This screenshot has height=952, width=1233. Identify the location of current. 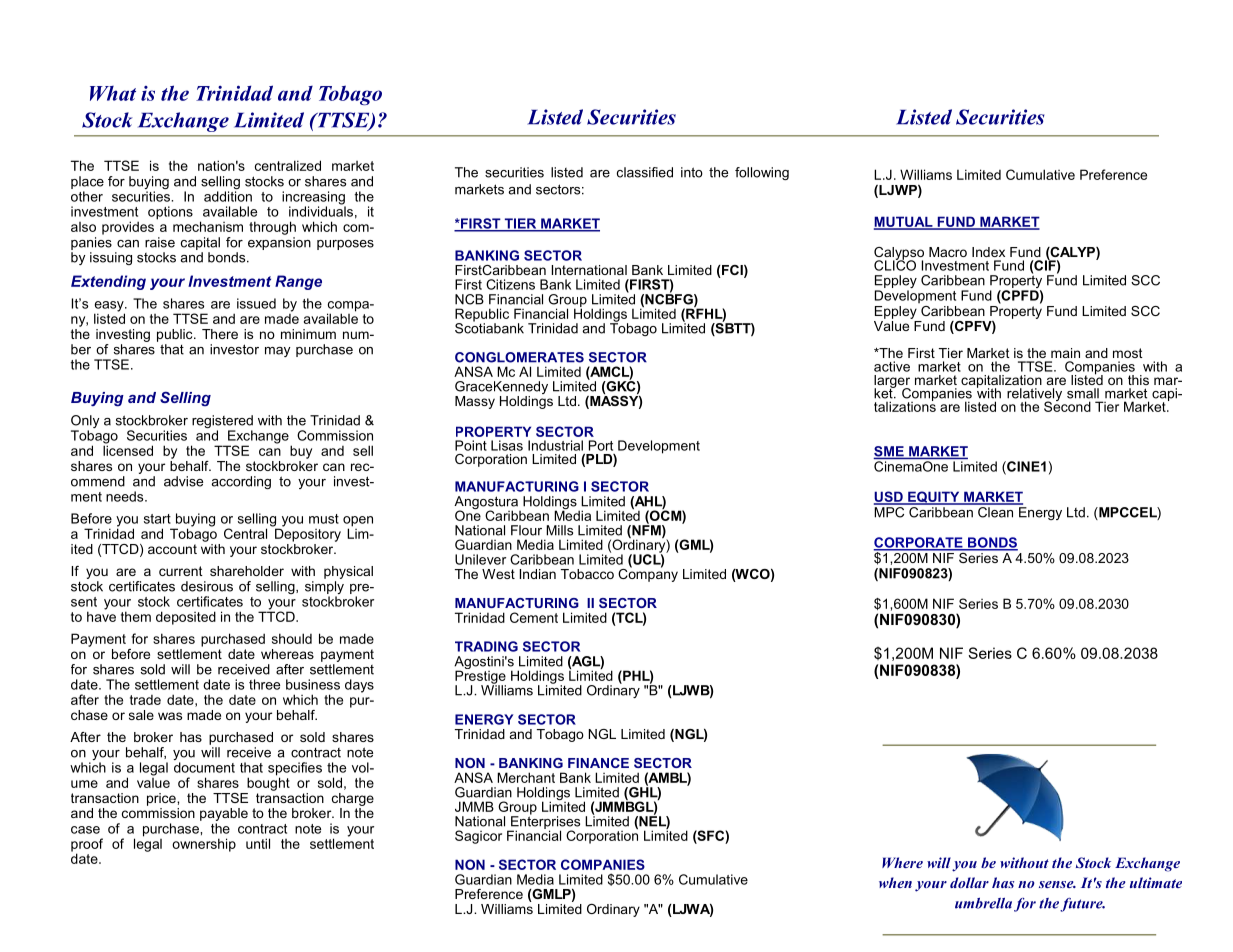
(181, 571).
